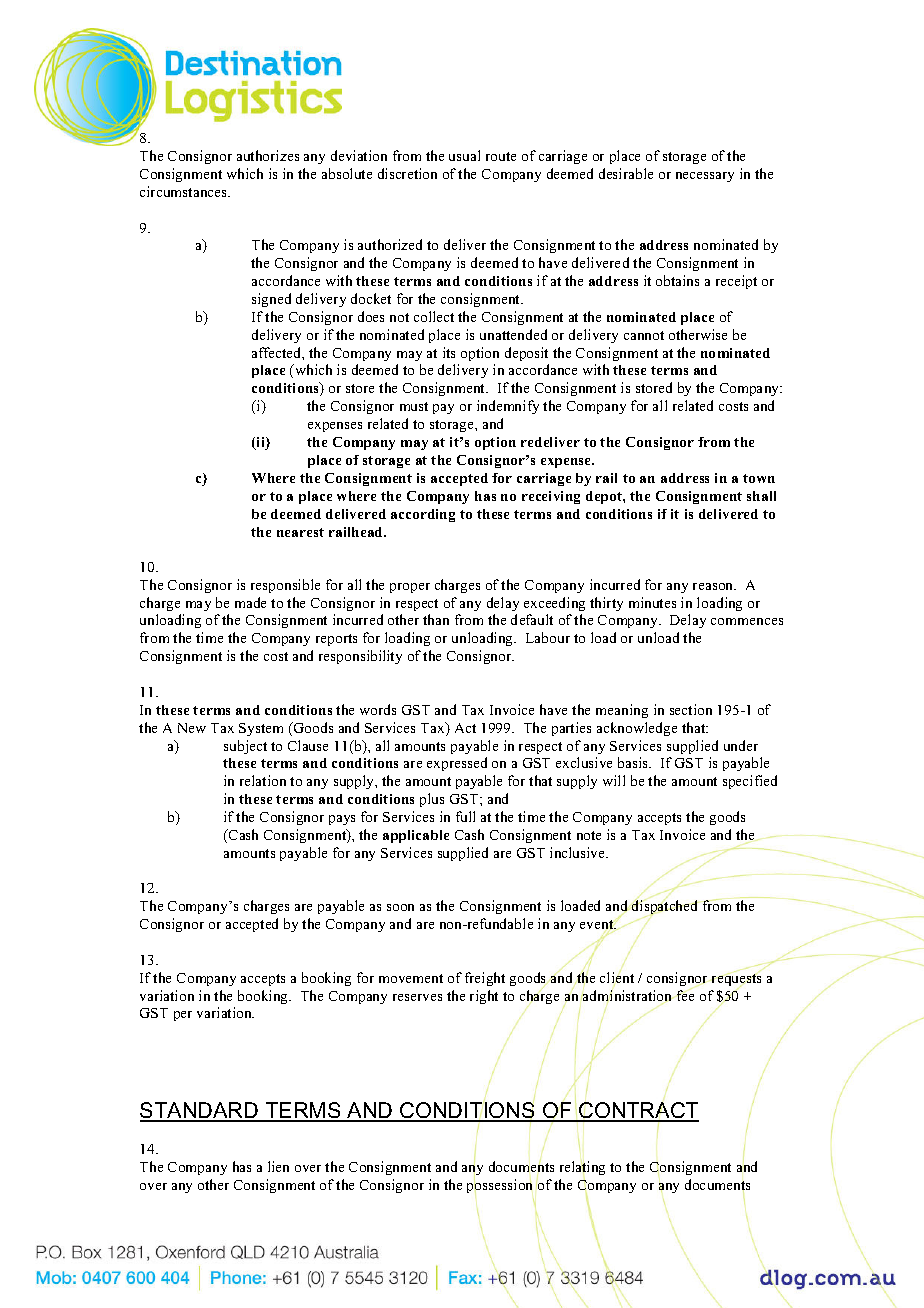 This screenshot has height=1308, width=924. Describe the element at coordinates (705, 177) in the screenshot. I see `necessary` at that location.
